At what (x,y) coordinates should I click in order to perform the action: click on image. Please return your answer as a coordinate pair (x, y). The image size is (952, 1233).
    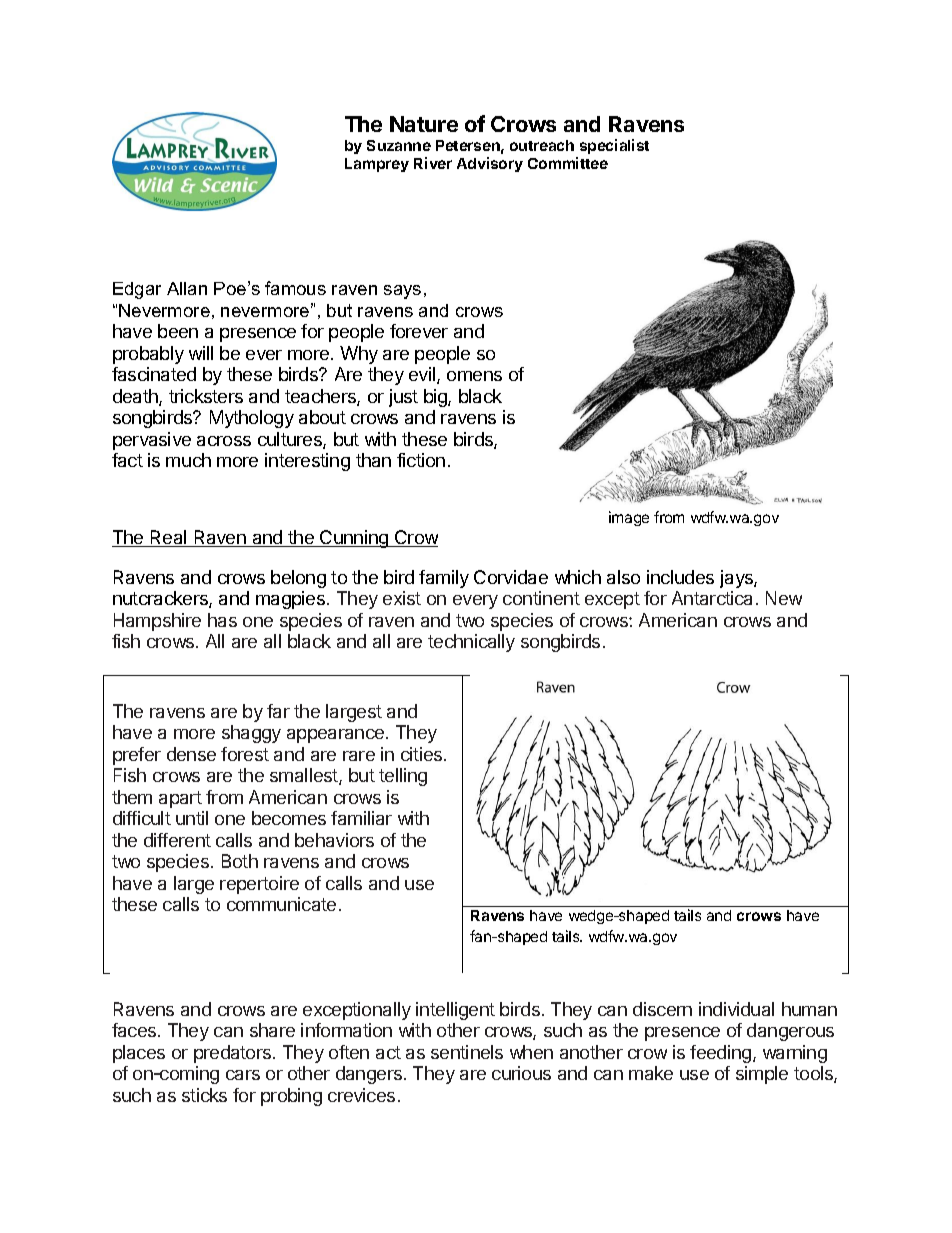
    Looking at the image, I should click on (629, 518).
